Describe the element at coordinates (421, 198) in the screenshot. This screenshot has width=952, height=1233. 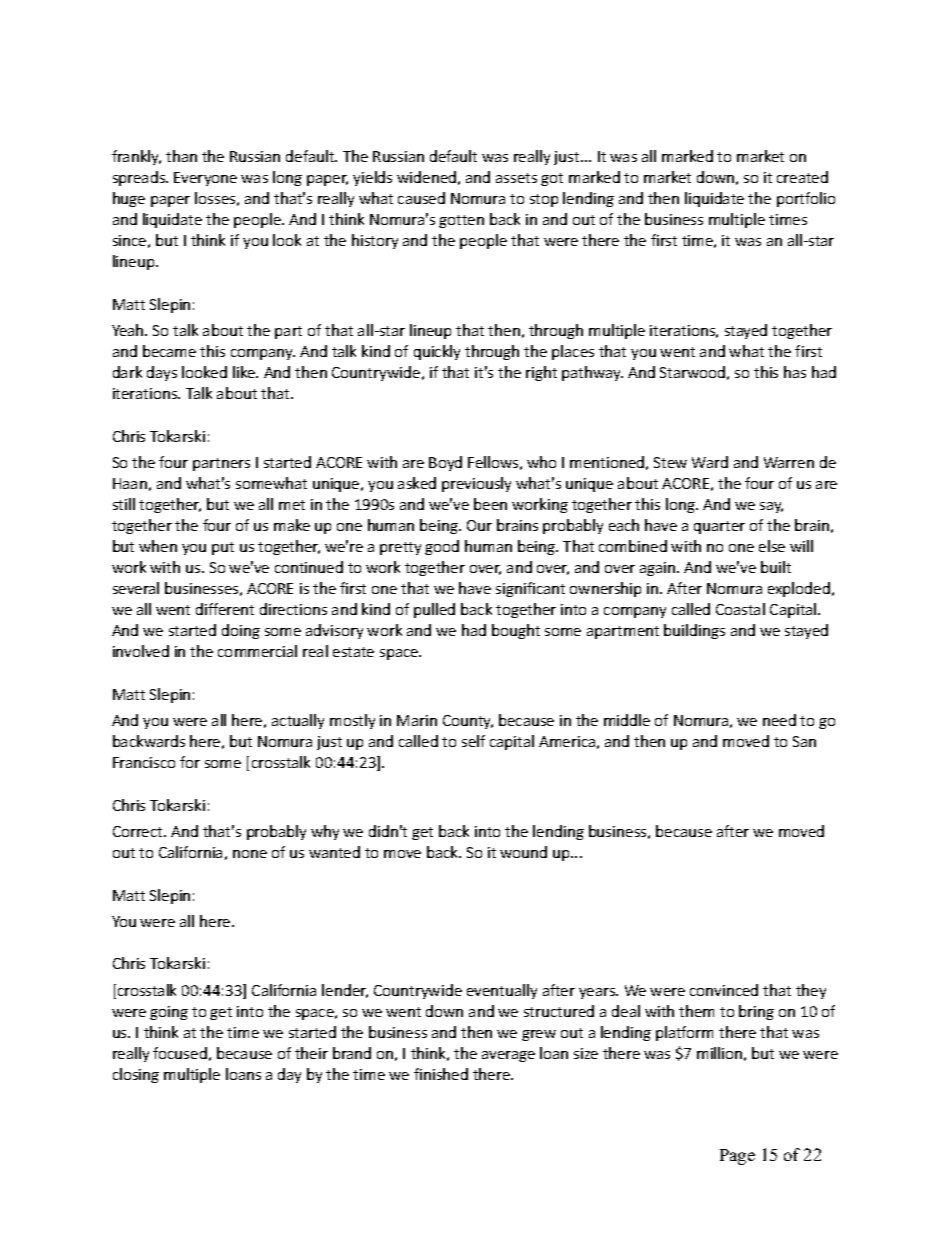
I see `caused` at that location.
